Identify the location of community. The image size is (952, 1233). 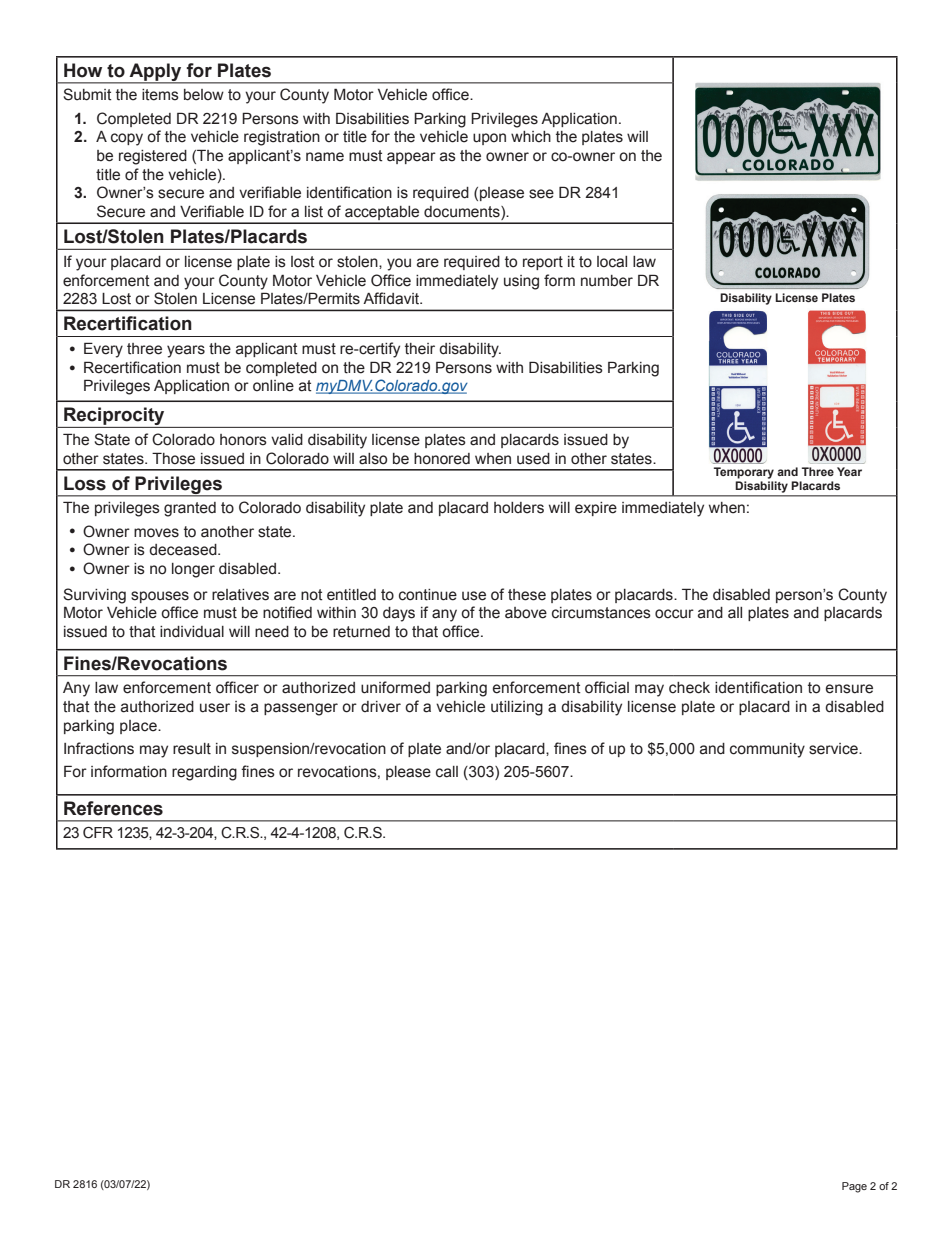
(767, 750).
